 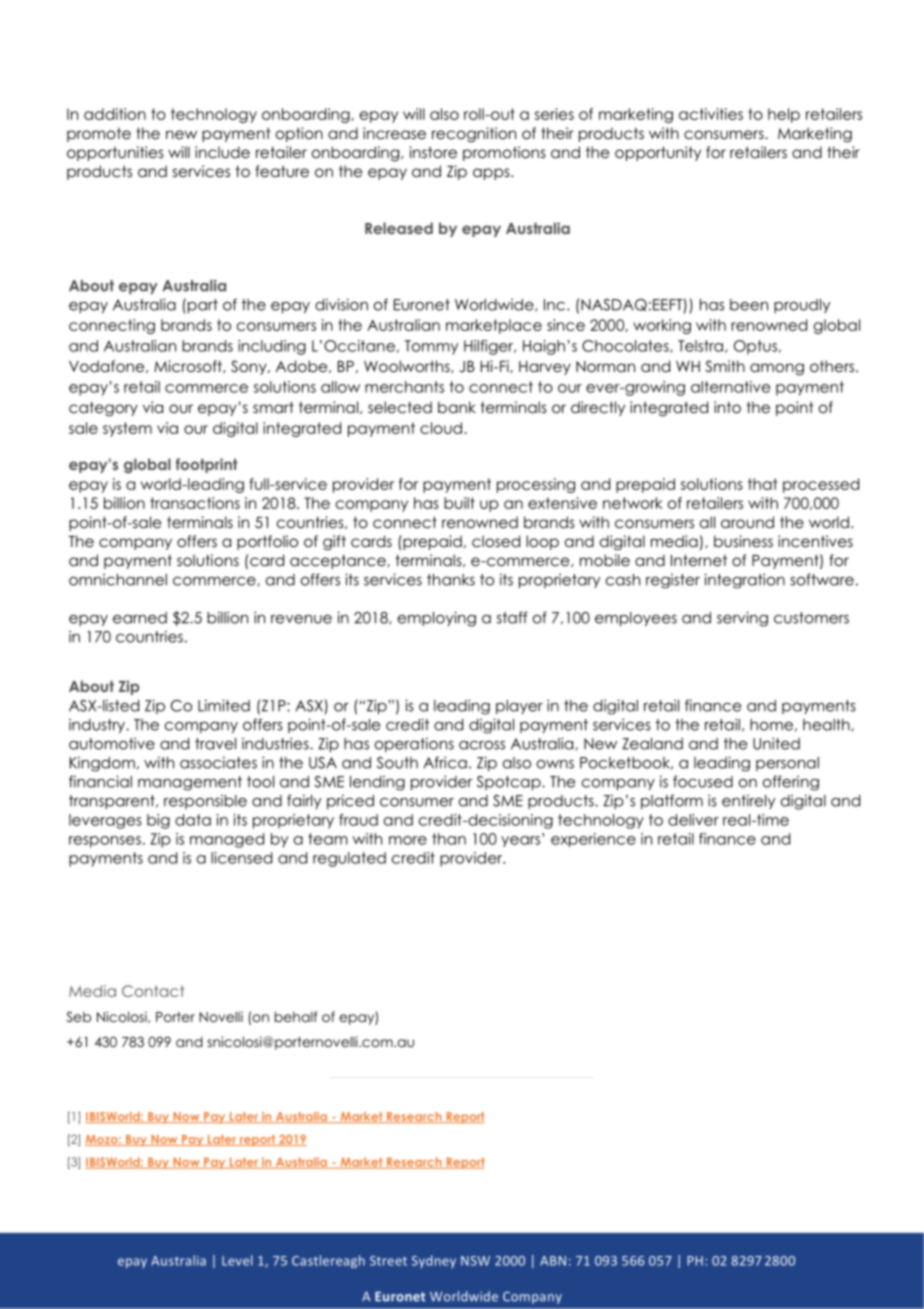 I want to click on system, so click(x=127, y=429).
